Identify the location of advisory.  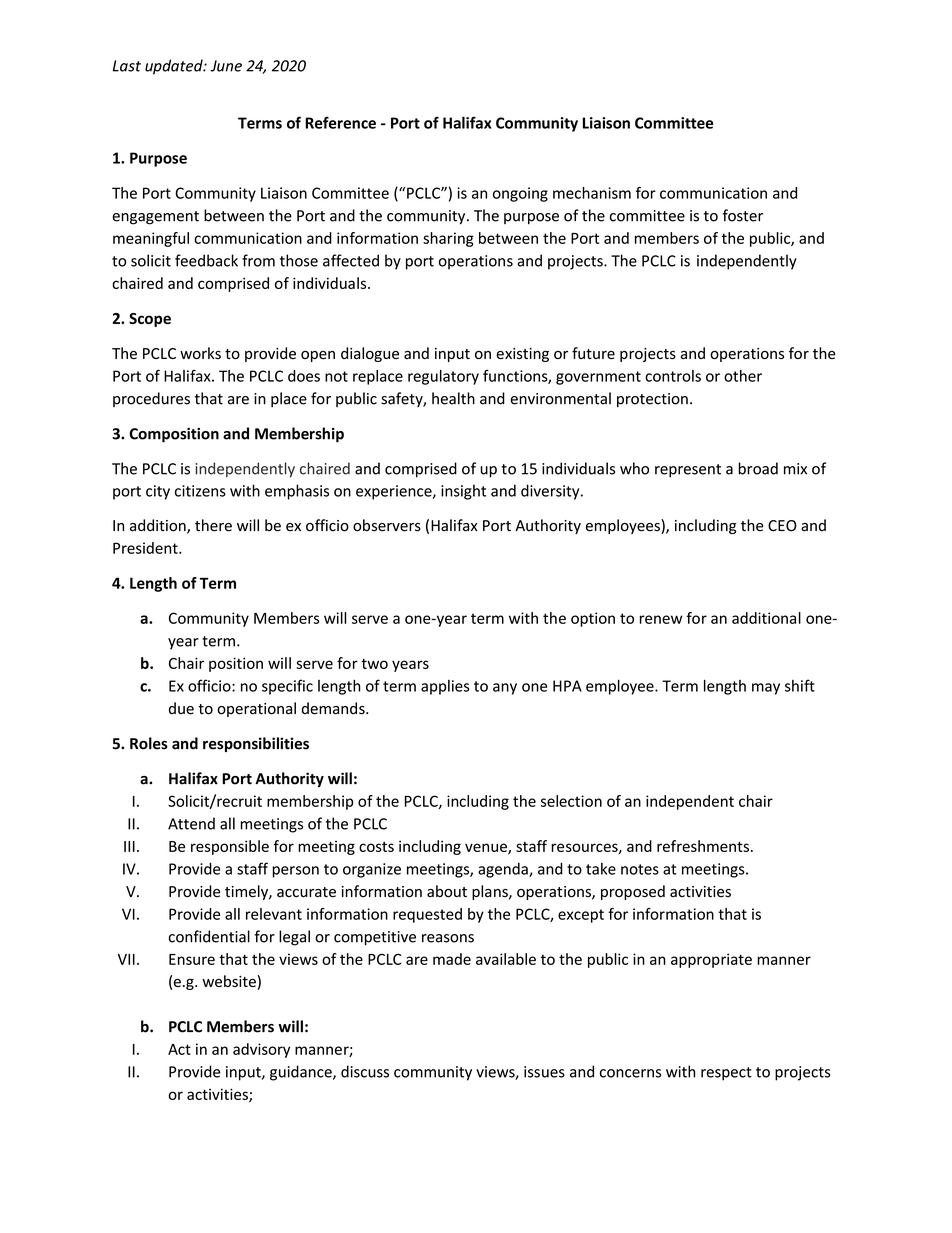
(261, 1050).
